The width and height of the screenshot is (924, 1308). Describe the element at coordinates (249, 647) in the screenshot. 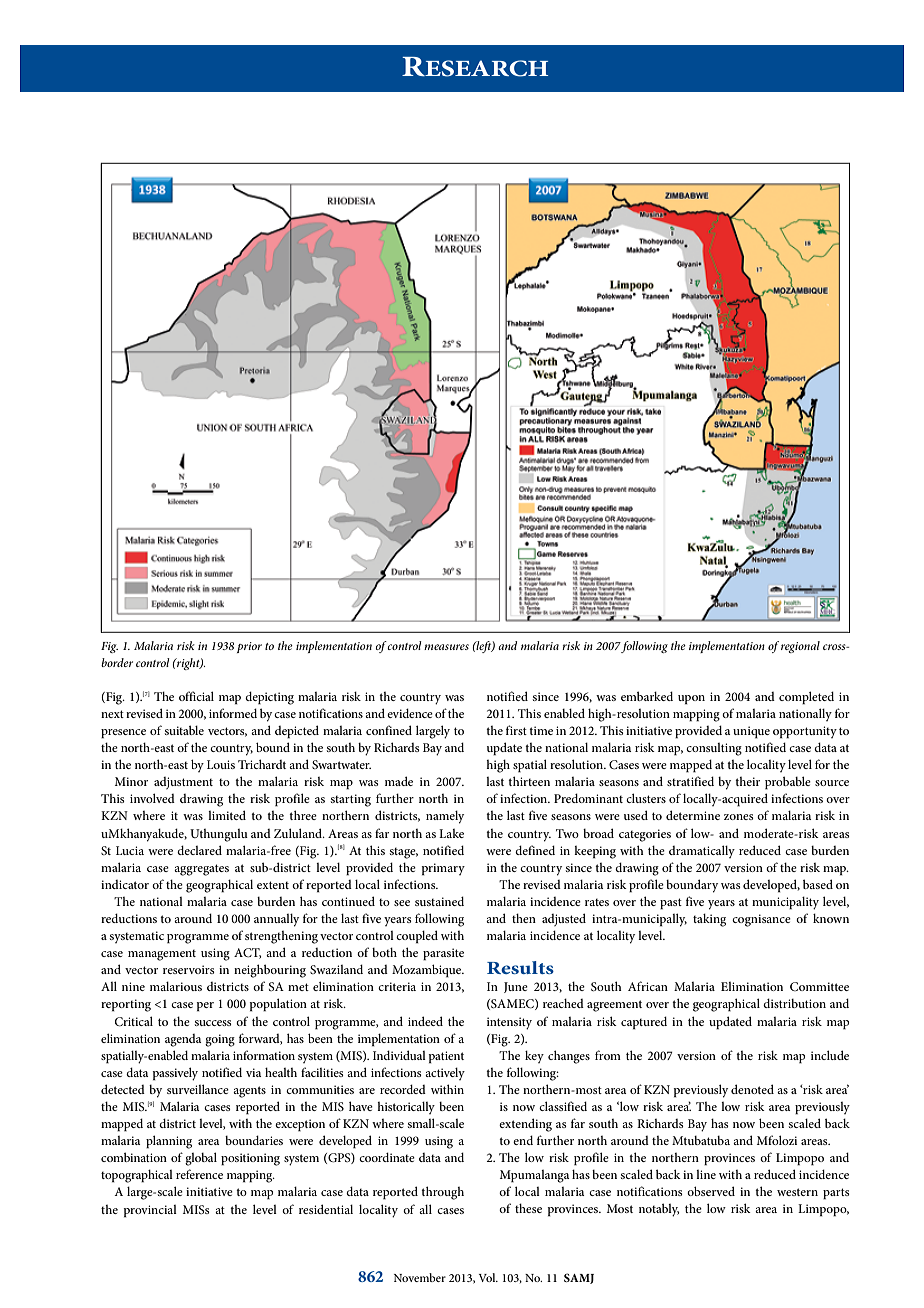

I see `prior` at that location.
